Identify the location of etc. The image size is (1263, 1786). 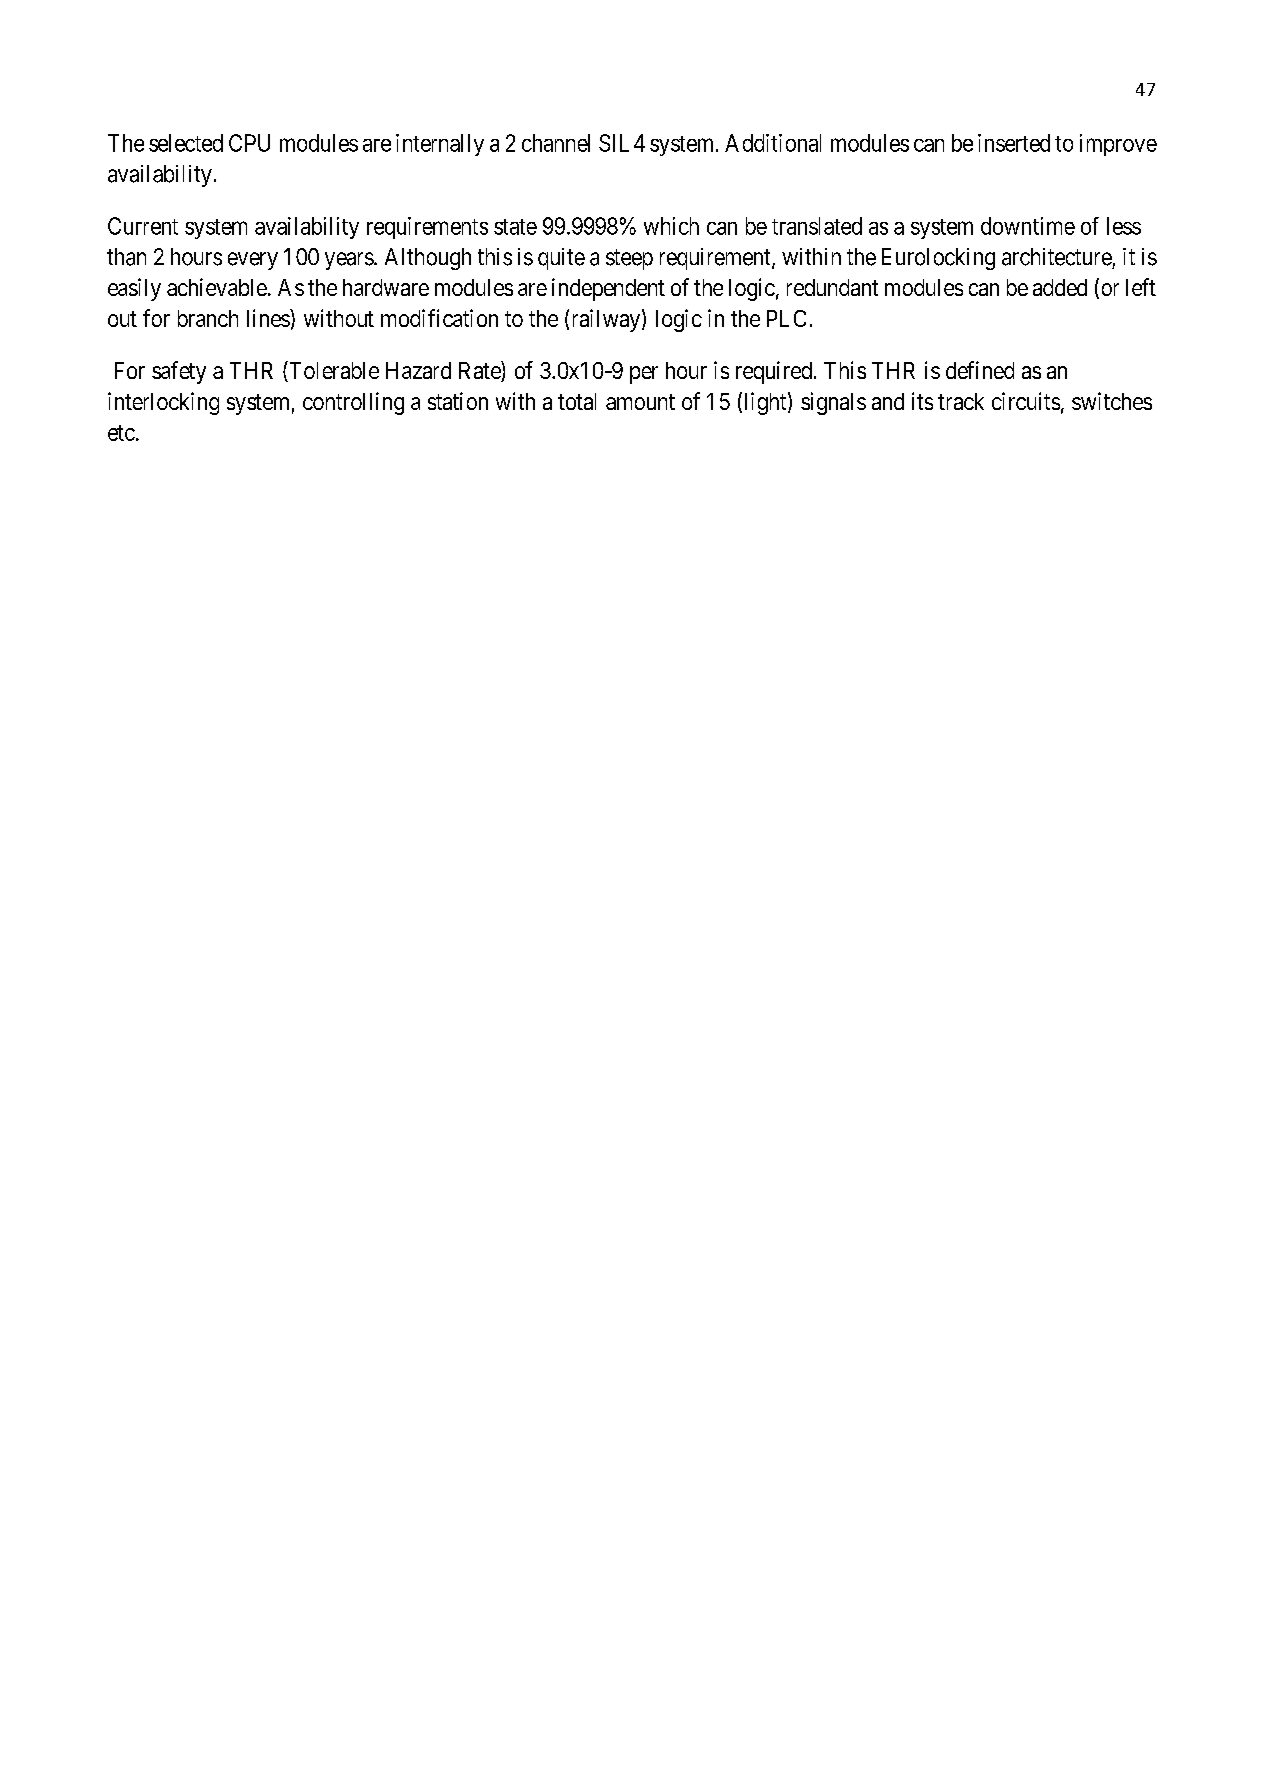
(121, 433).
